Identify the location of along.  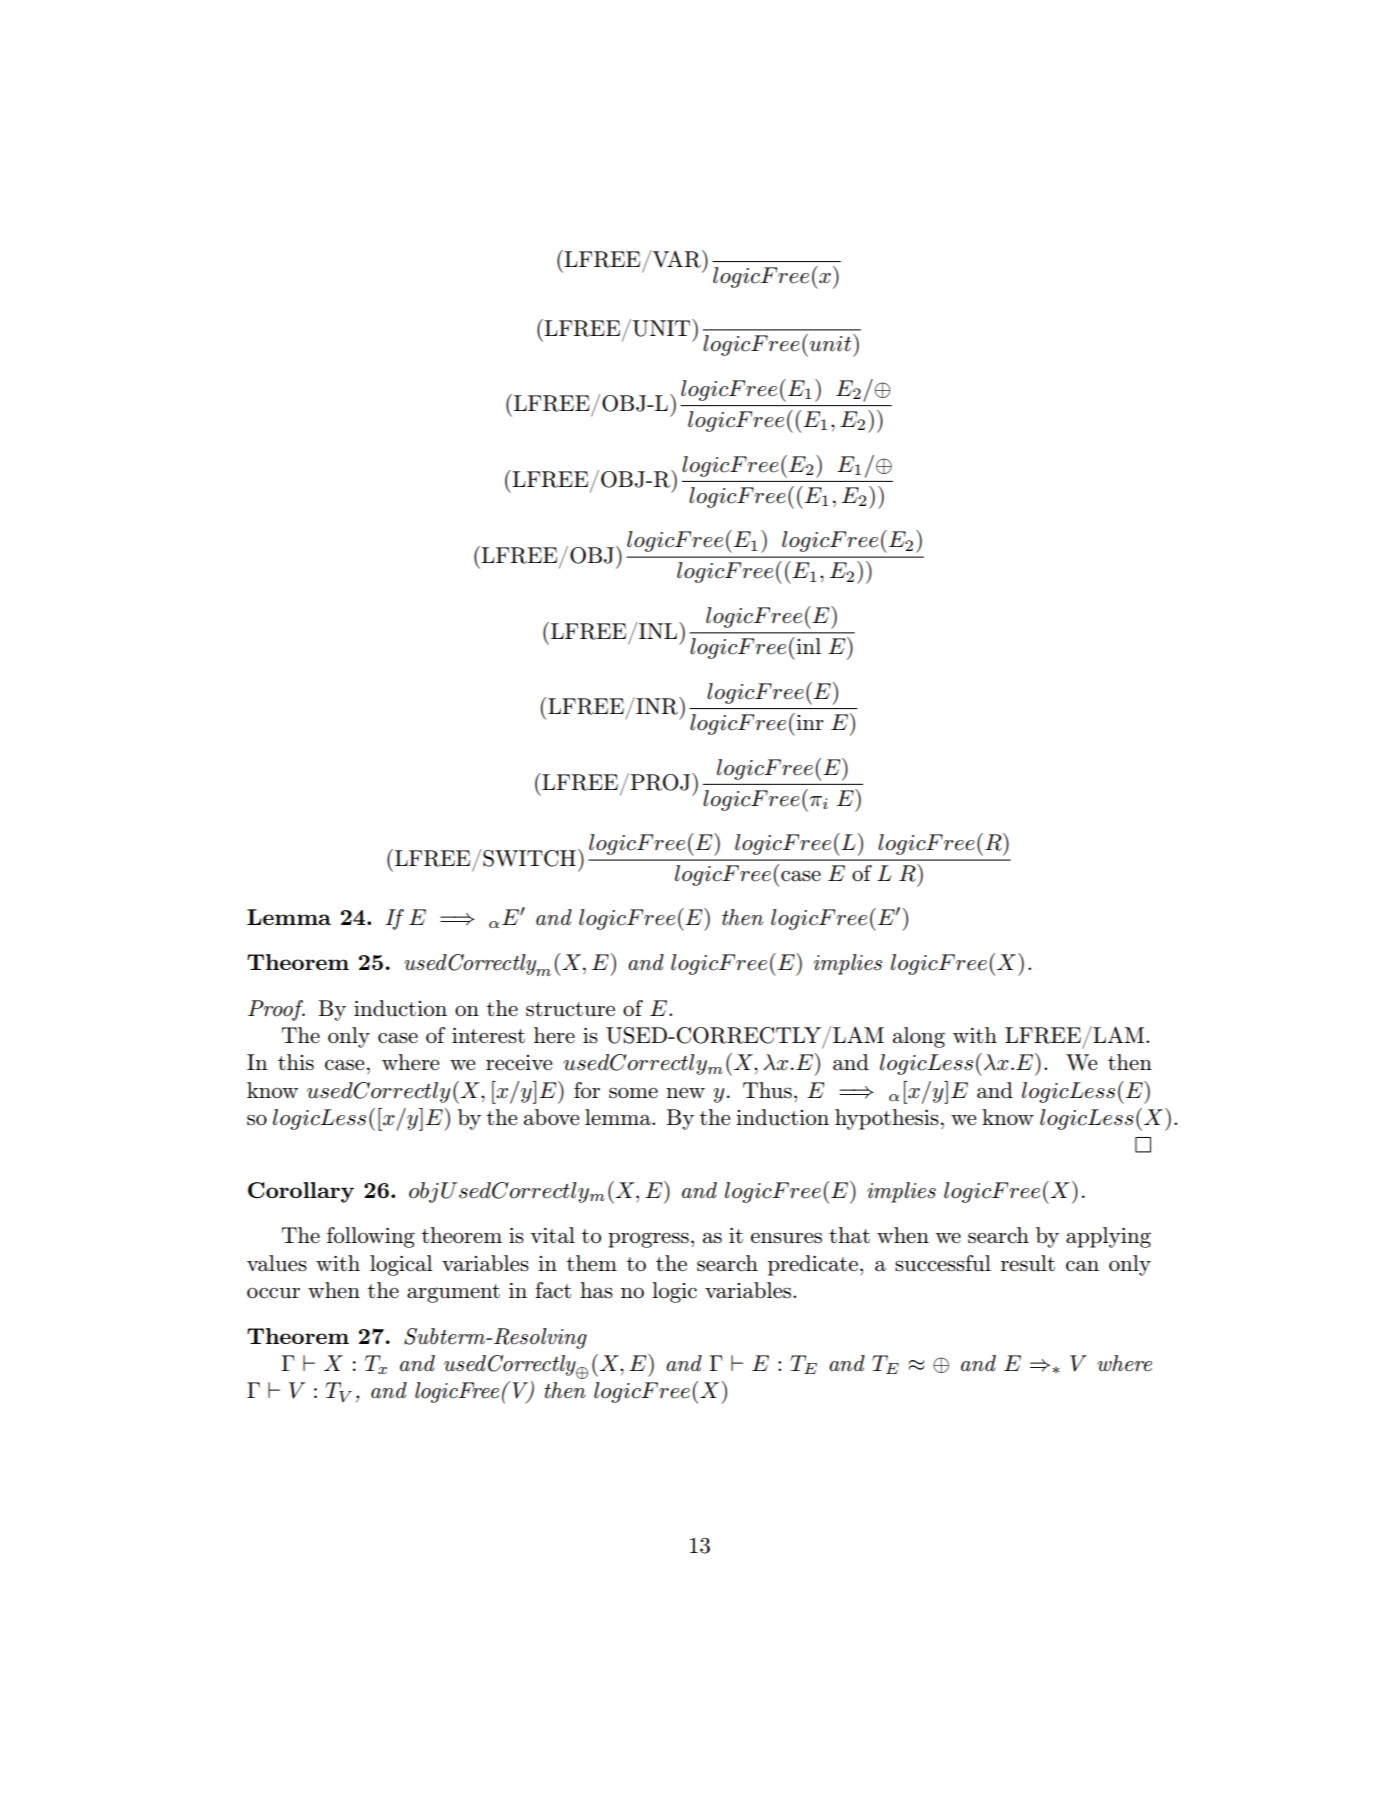
(919, 1037).
